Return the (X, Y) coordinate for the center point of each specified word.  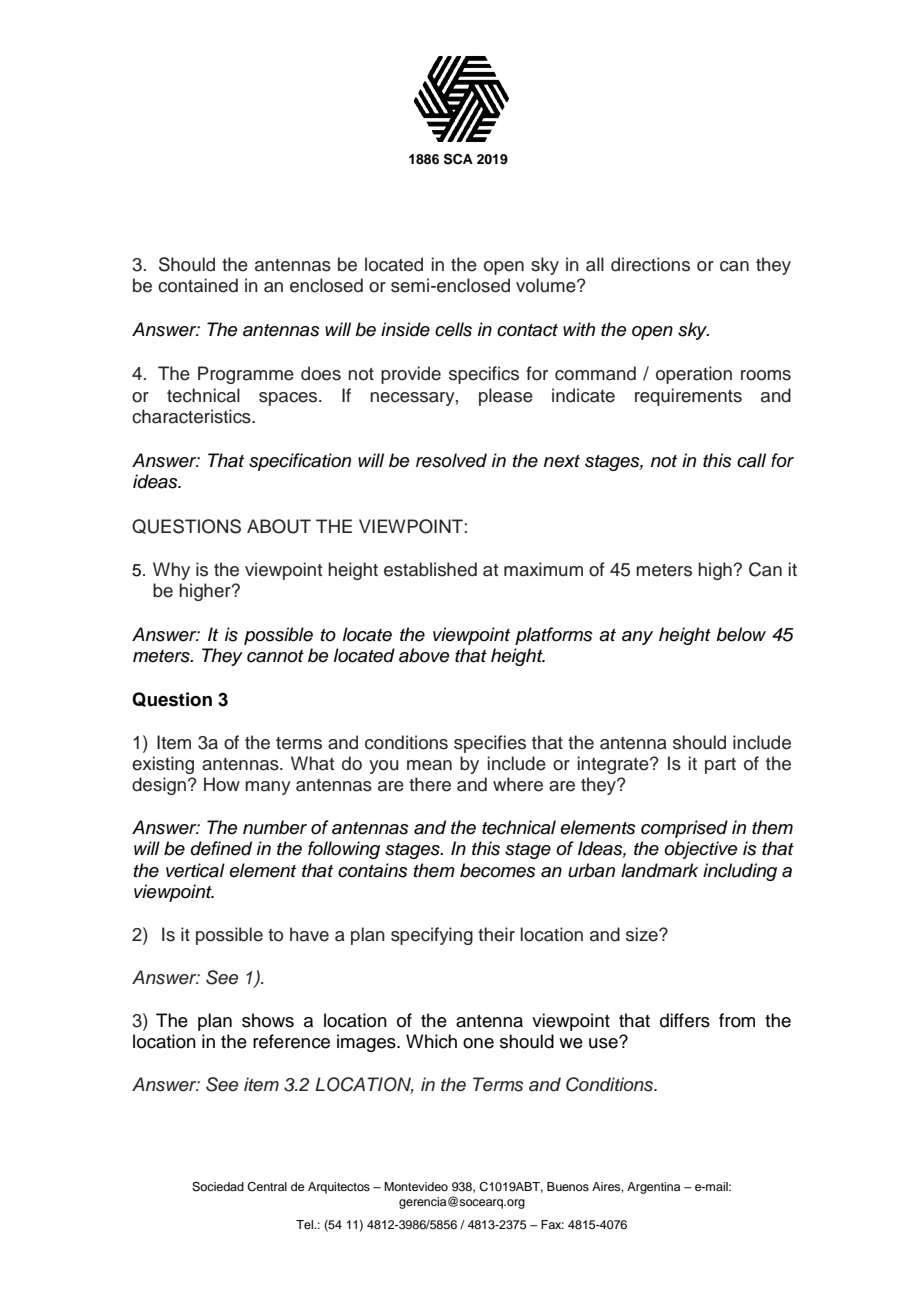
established (430, 569)
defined (221, 848)
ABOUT (279, 526)
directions (650, 264)
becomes (498, 870)
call (751, 460)
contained (198, 285)
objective (701, 850)
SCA (458, 159)
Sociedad (218, 1187)
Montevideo (416, 1186)
